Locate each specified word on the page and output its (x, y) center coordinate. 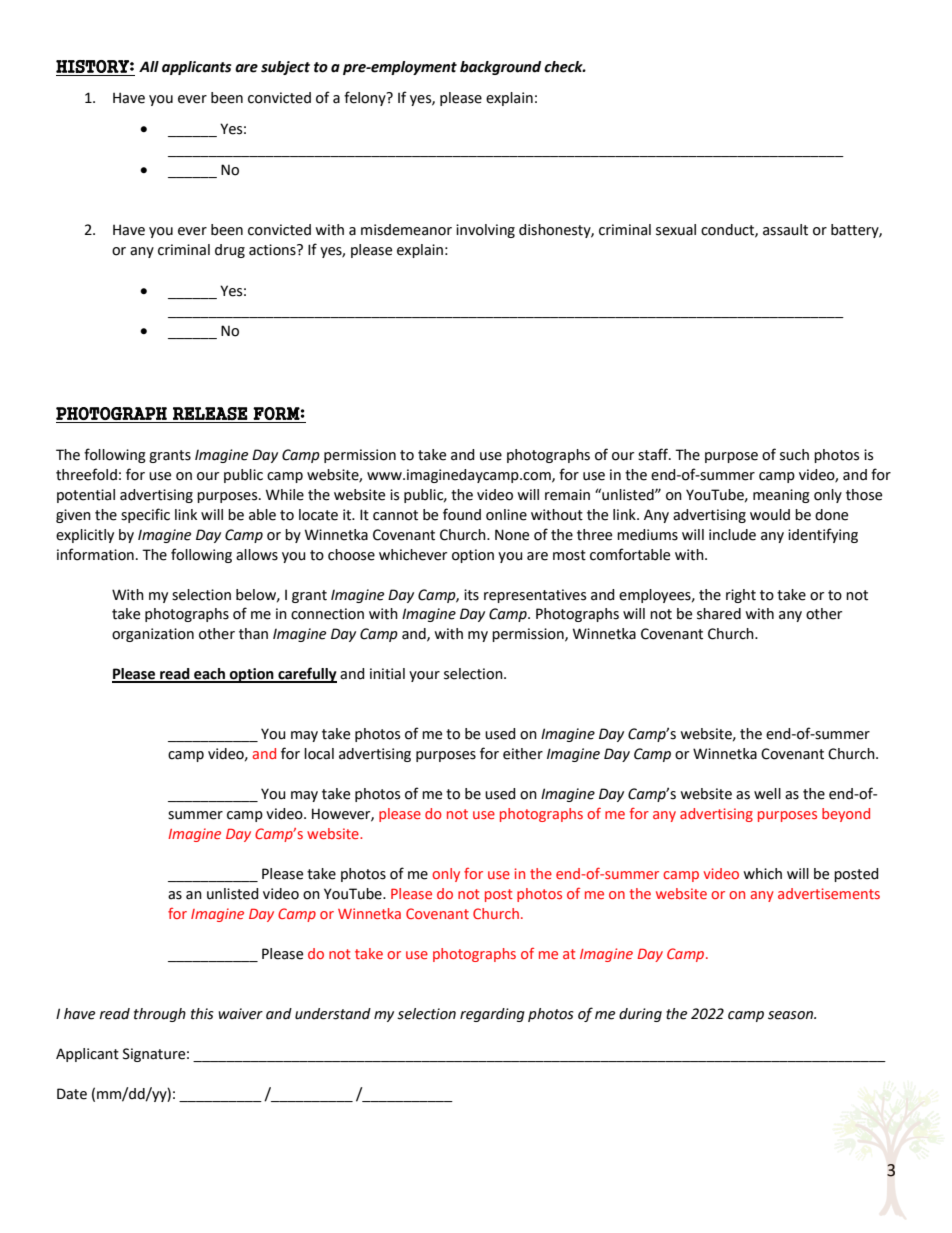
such (794, 455)
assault (785, 230)
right (741, 596)
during (640, 1015)
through (160, 1015)
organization (153, 635)
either (523, 754)
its (471, 595)
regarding (492, 1015)
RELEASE (210, 413)
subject (285, 68)
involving (485, 231)
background (500, 68)
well (767, 794)
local (319, 754)
